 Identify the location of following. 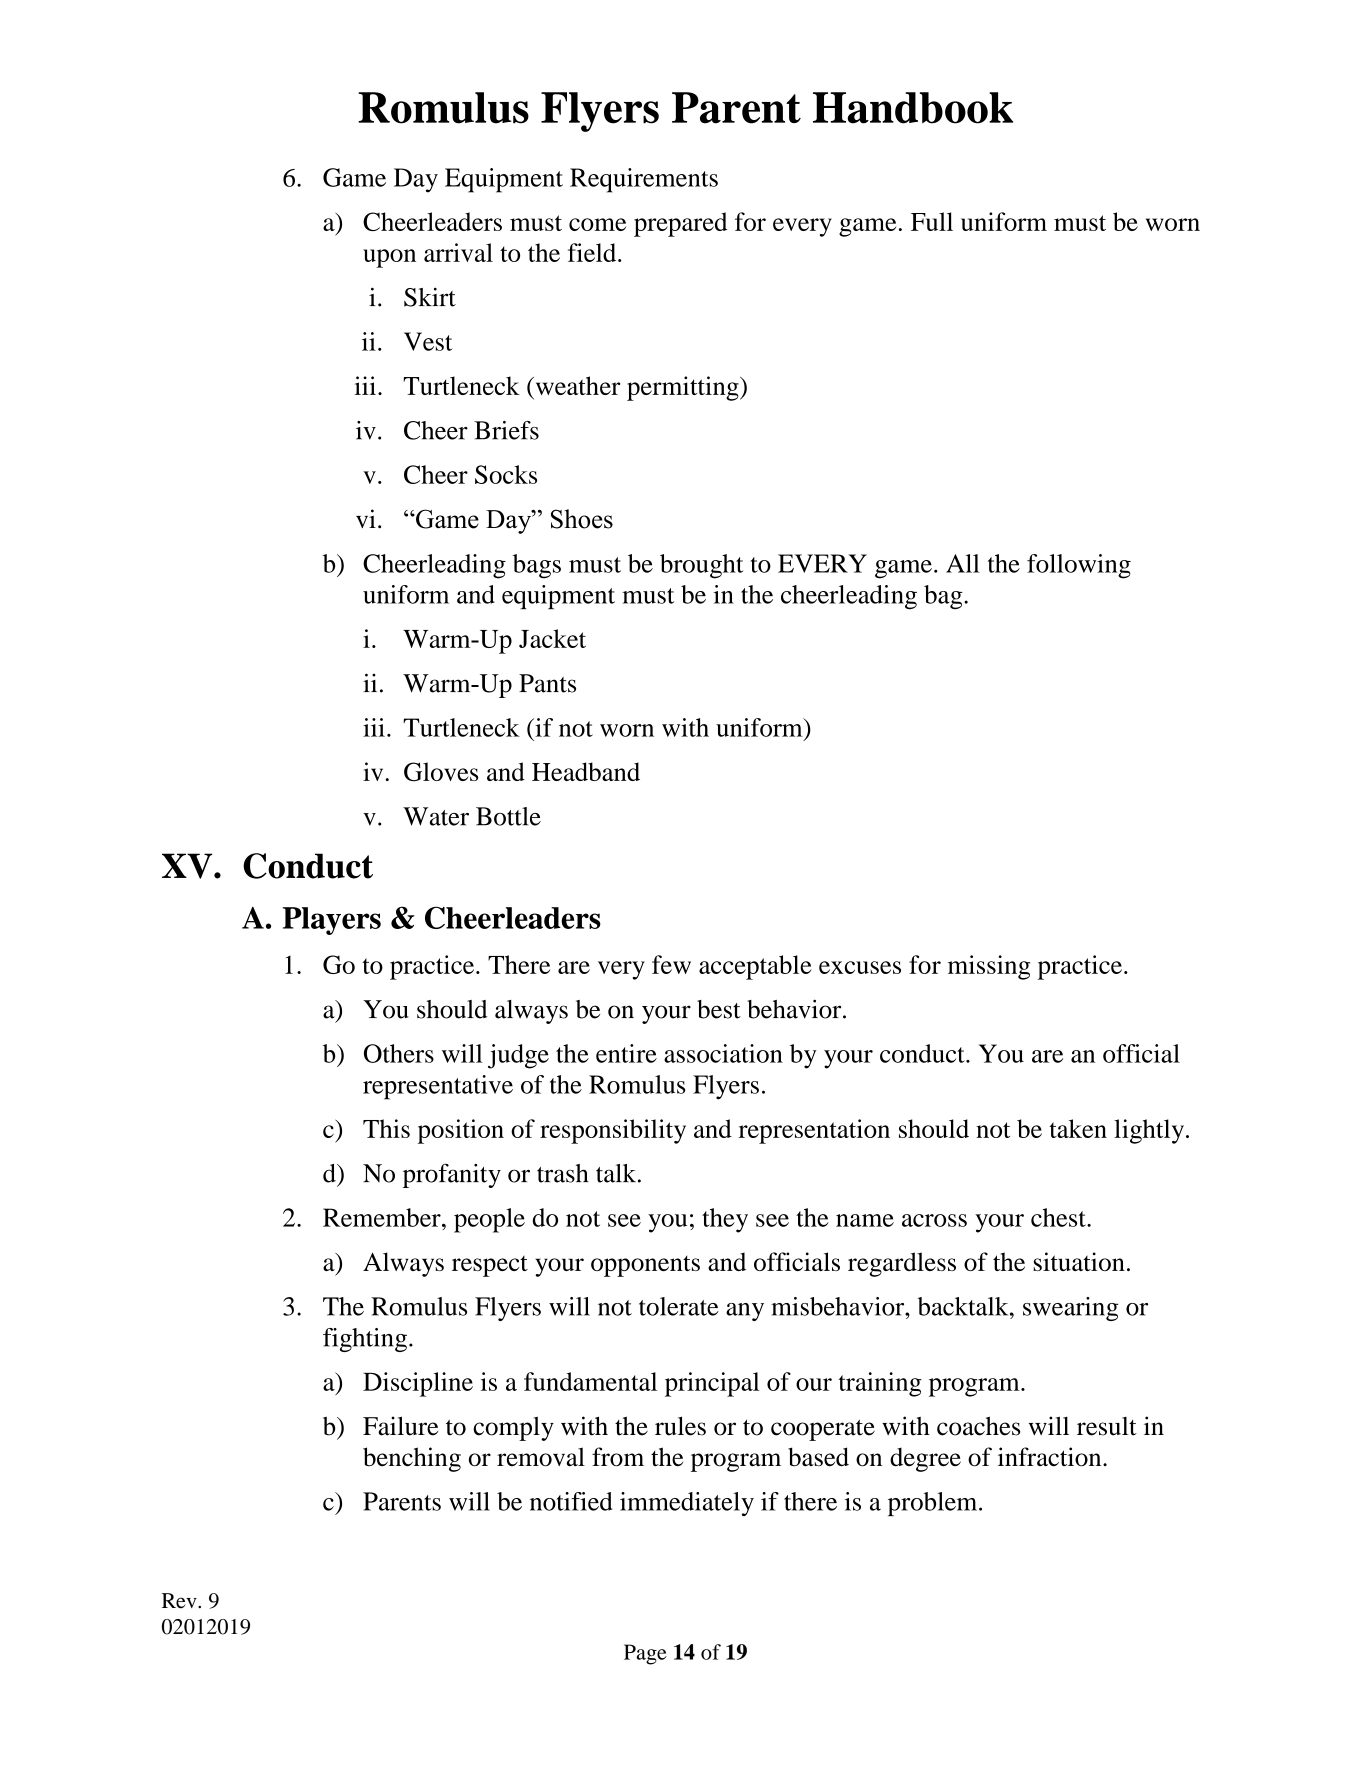
(1079, 566).
